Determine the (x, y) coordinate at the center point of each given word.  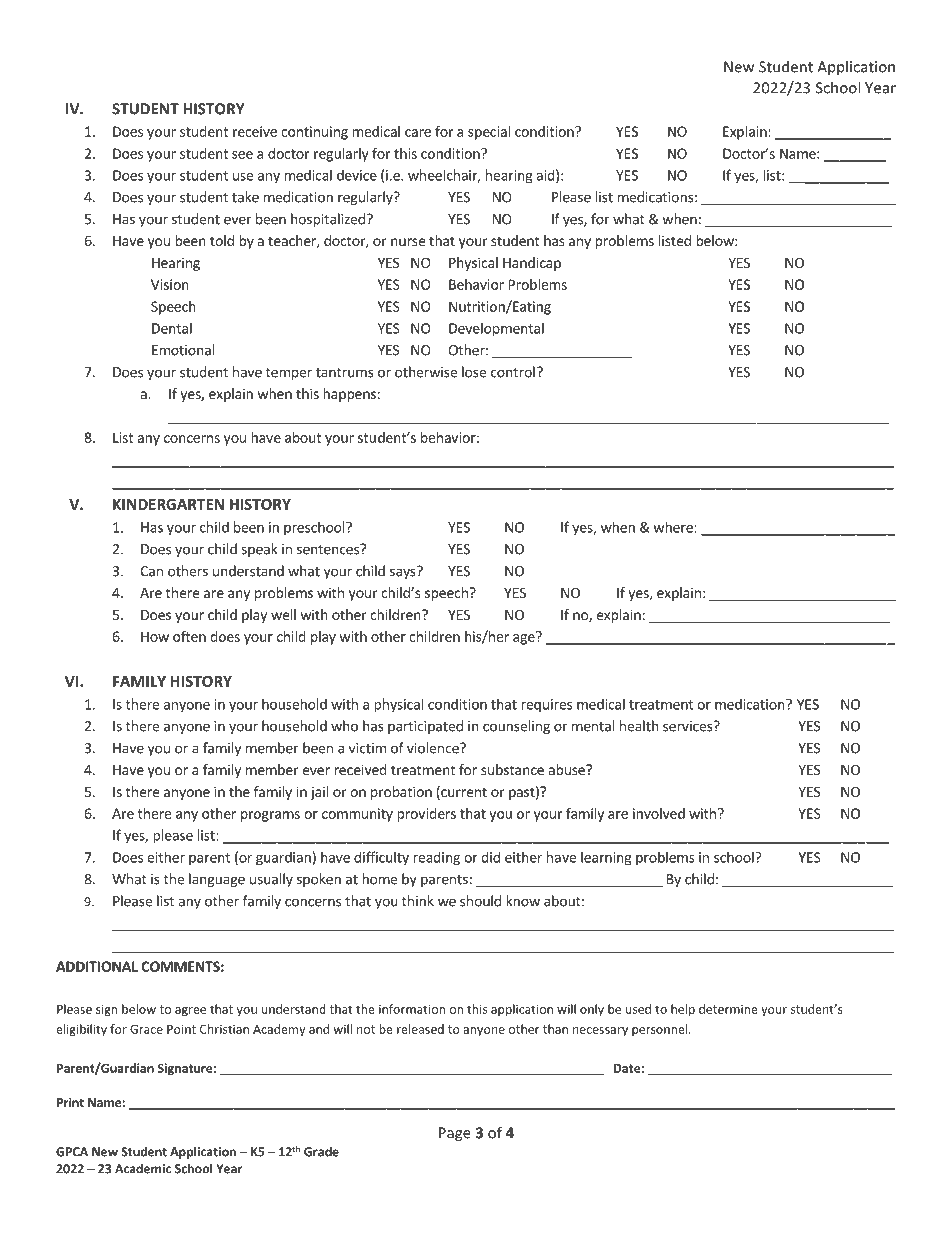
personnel (661, 1030)
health (639, 726)
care (418, 133)
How (155, 636)
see (242, 155)
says (404, 572)
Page (455, 1134)
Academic (143, 1168)
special (489, 133)
